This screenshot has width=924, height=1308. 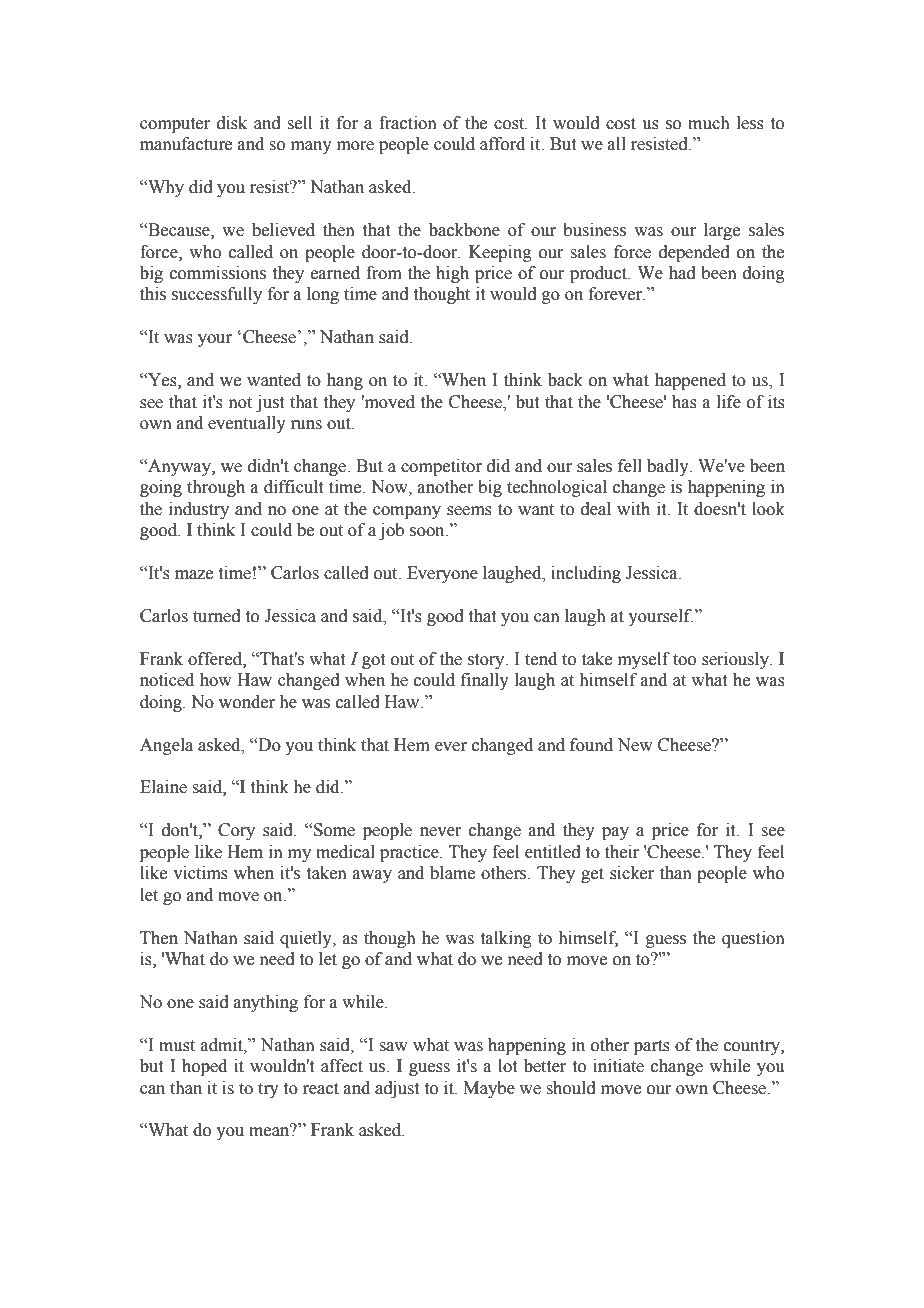 What do you see at coordinates (709, 123) in the screenshot?
I see `much` at bounding box center [709, 123].
